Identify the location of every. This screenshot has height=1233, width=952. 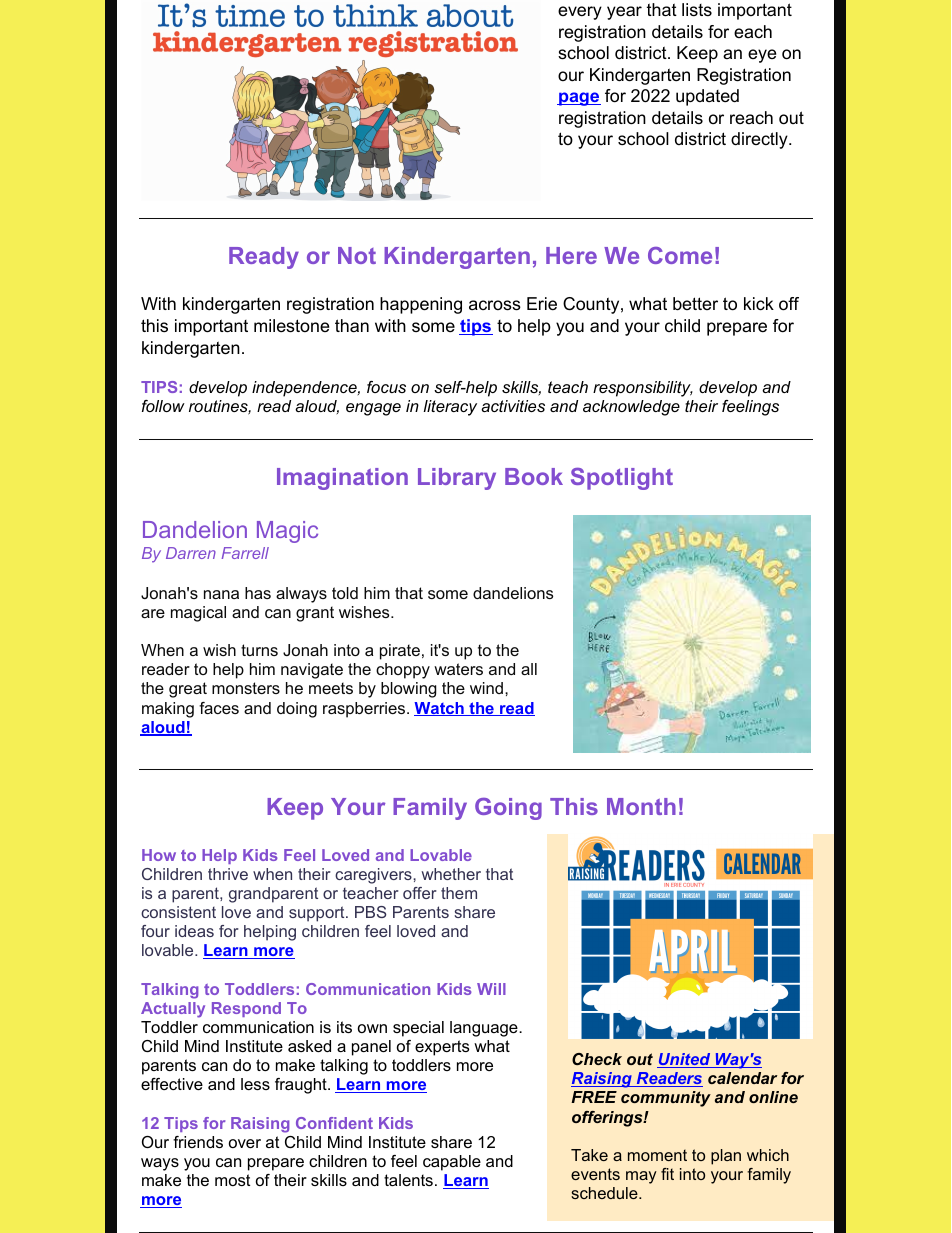
(580, 13).
